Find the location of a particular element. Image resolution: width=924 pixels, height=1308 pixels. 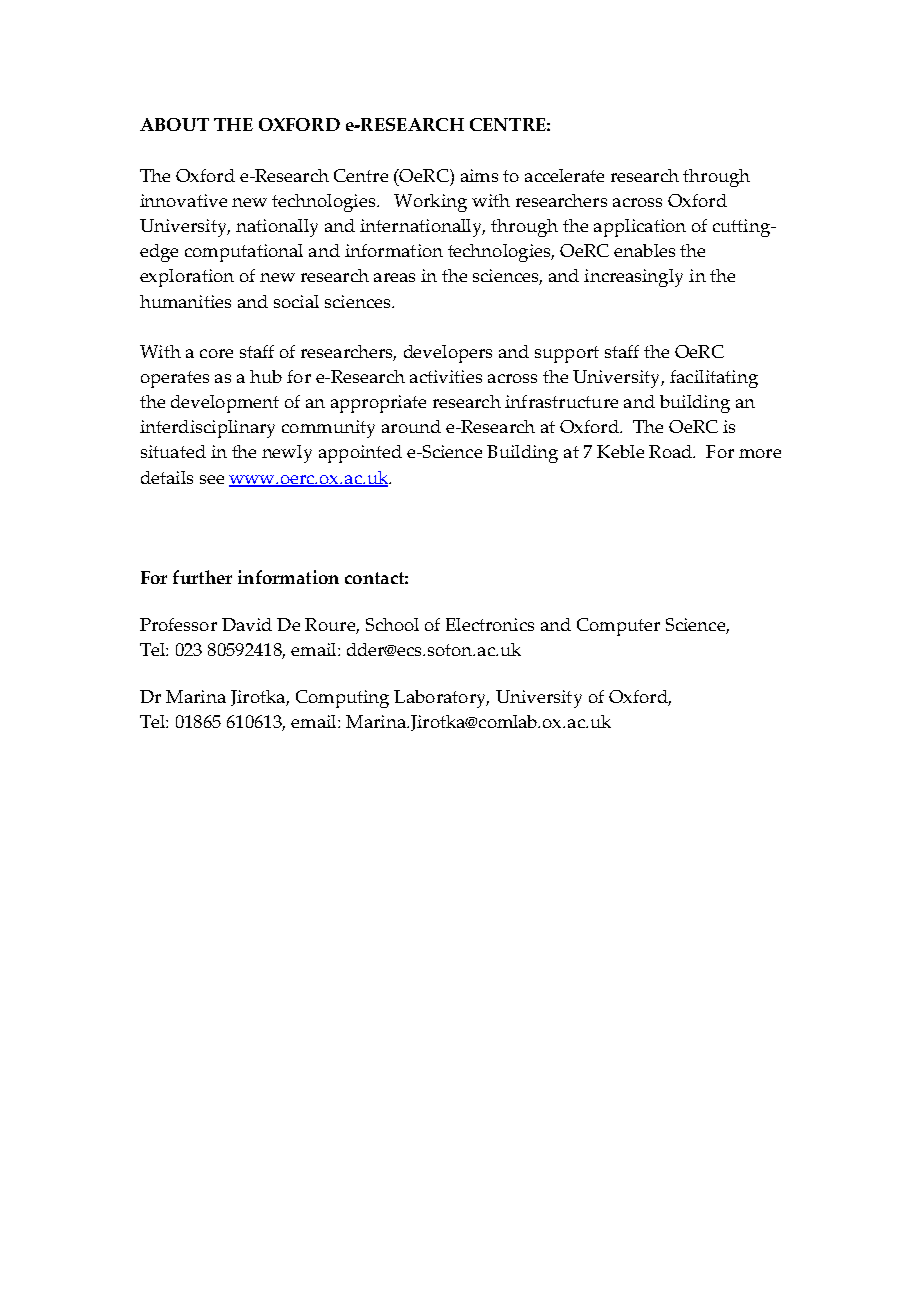

ABOUT is located at coordinates (174, 124).
